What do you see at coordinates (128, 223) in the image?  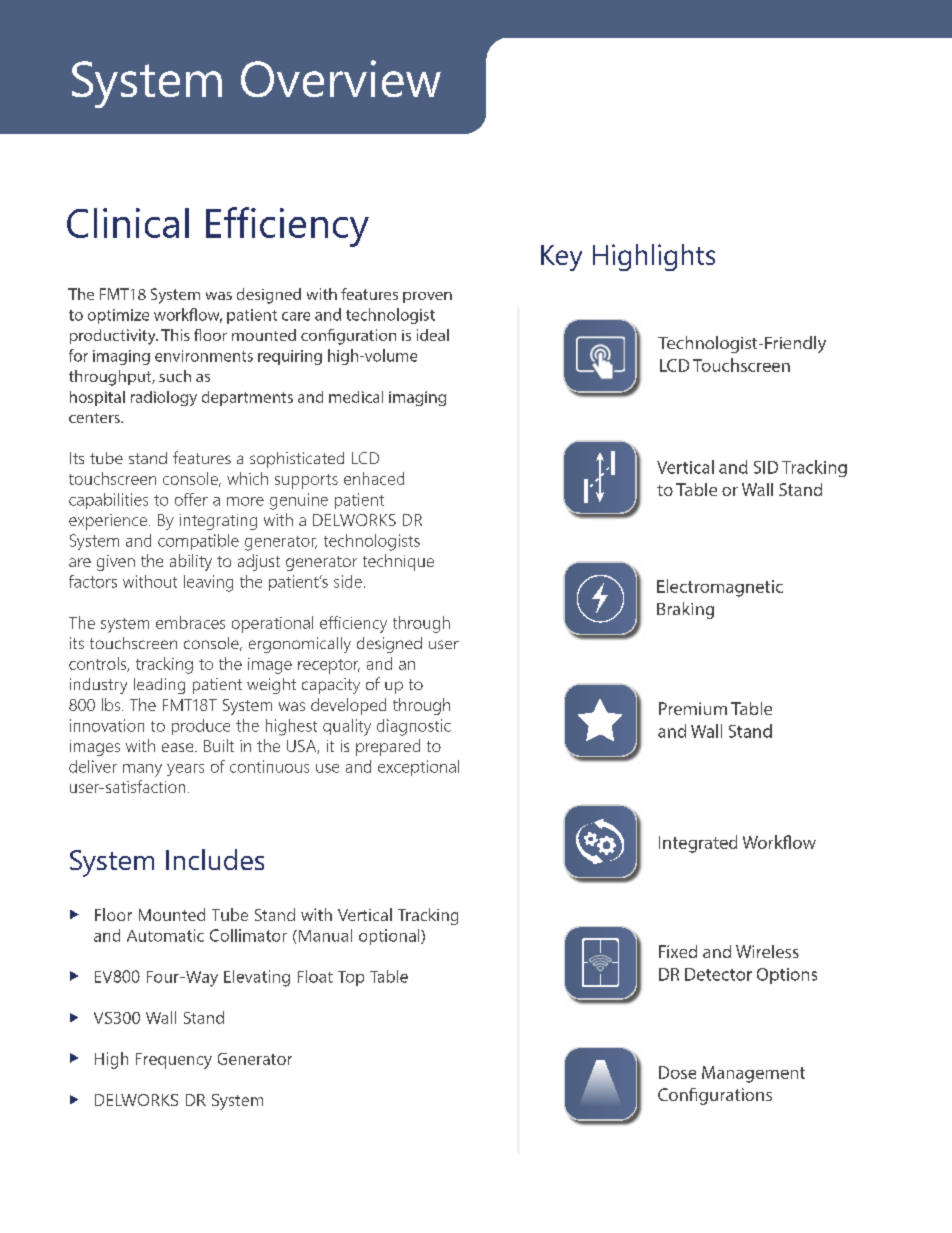 I see `Clinical` at bounding box center [128, 223].
